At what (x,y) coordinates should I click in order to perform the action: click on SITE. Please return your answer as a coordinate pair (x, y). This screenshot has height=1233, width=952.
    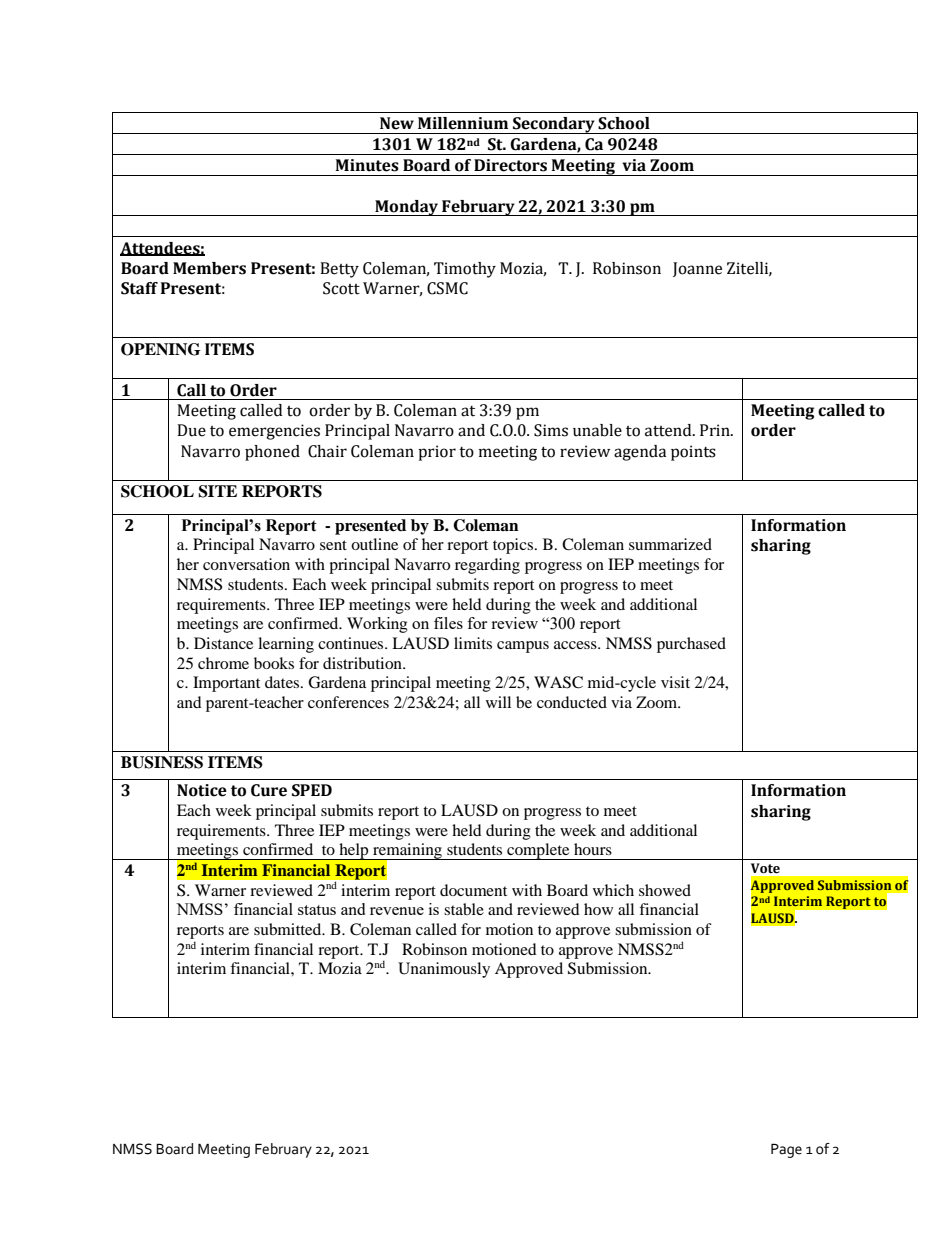
    Looking at the image, I should click on (217, 491).
